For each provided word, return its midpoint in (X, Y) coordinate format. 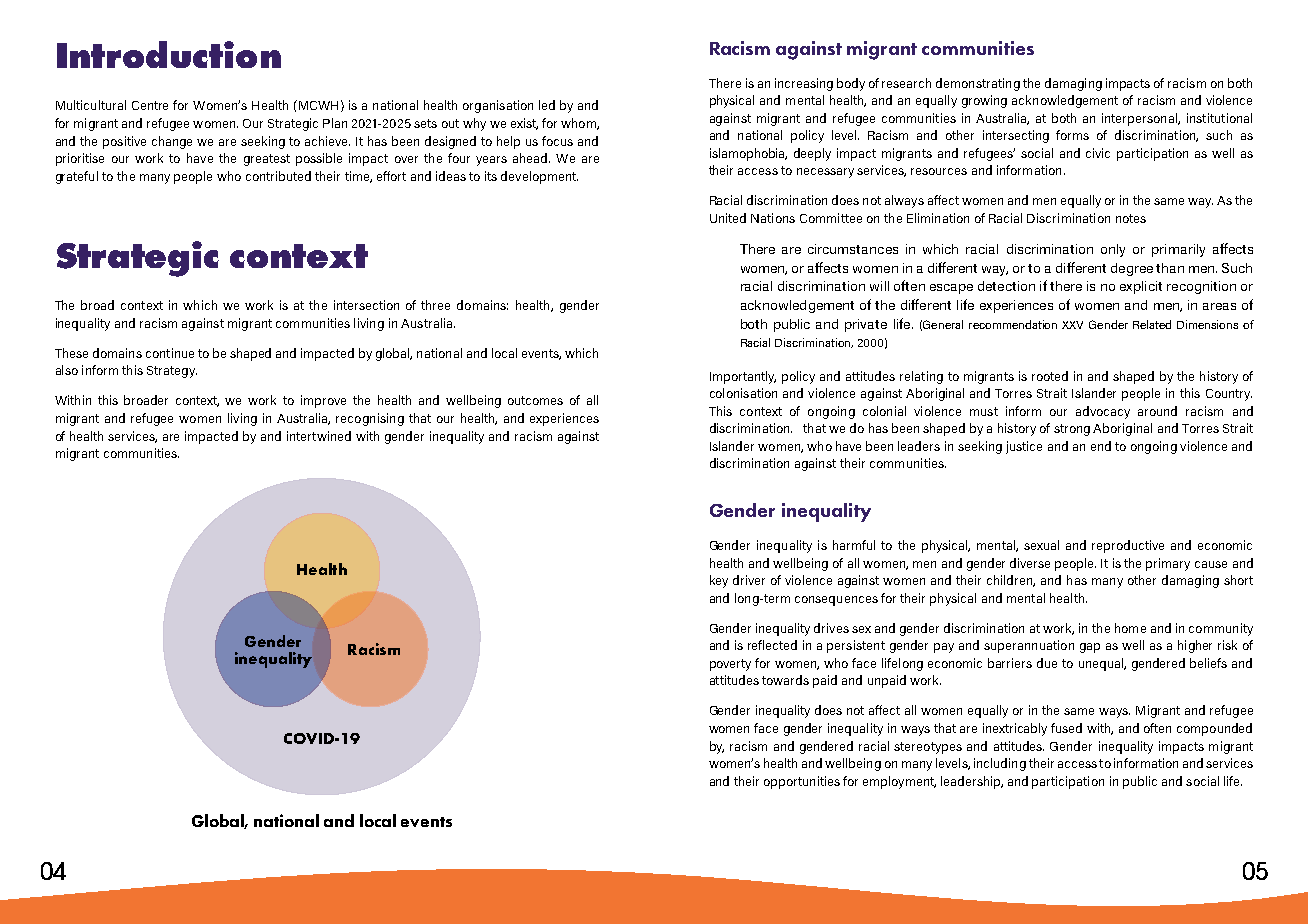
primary (1168, 564)
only (1113, 250)
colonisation (743, 393)
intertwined (319, 436)
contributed (278, 176)
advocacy (1103, 412)
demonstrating (978, 84)
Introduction (169, 54)
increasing (804, 84)
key (719, 581)
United (728, 218)
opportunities (802, 782)
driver (749, 580)
